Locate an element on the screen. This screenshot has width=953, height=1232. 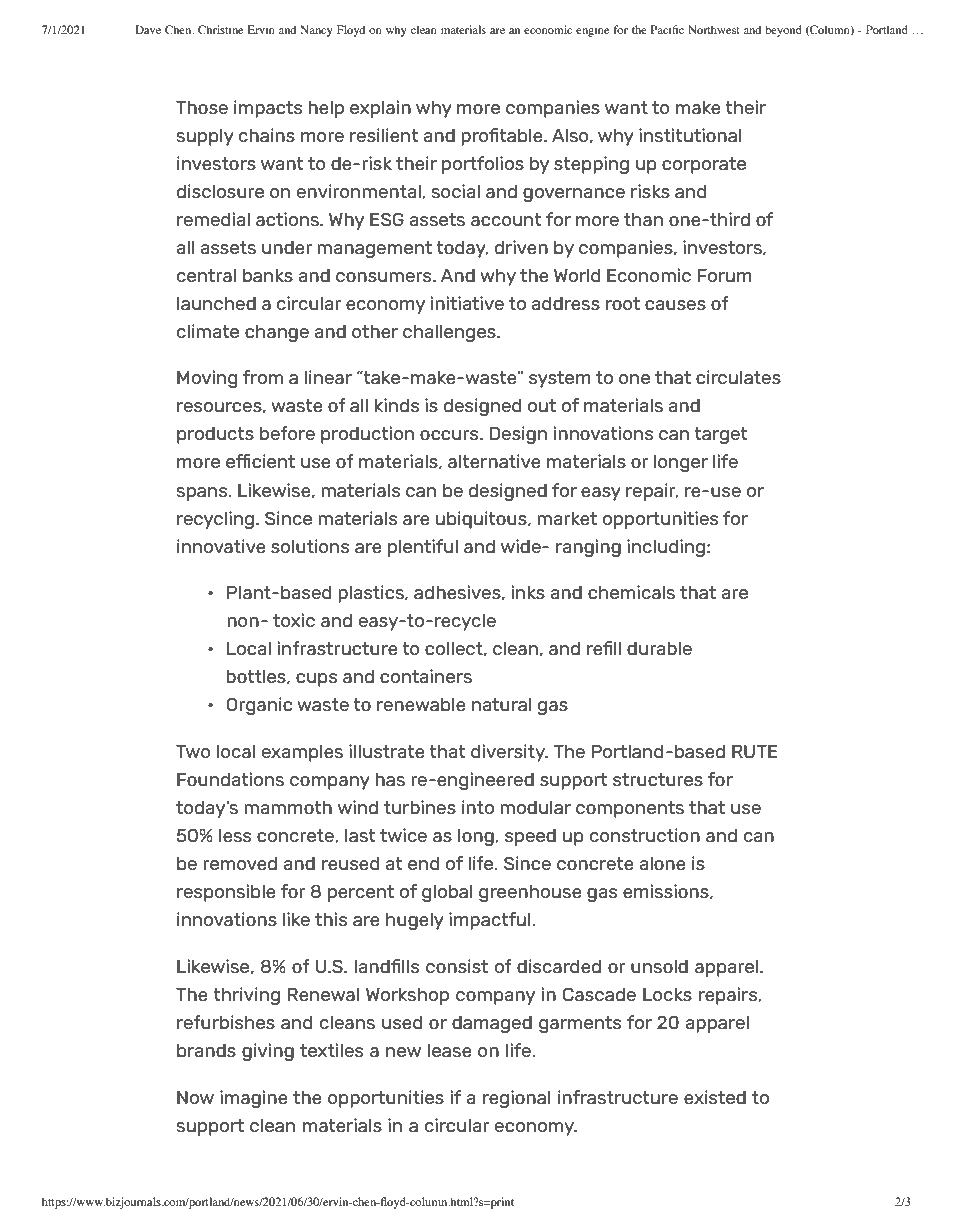
less is located at coordinates (235, 835).
